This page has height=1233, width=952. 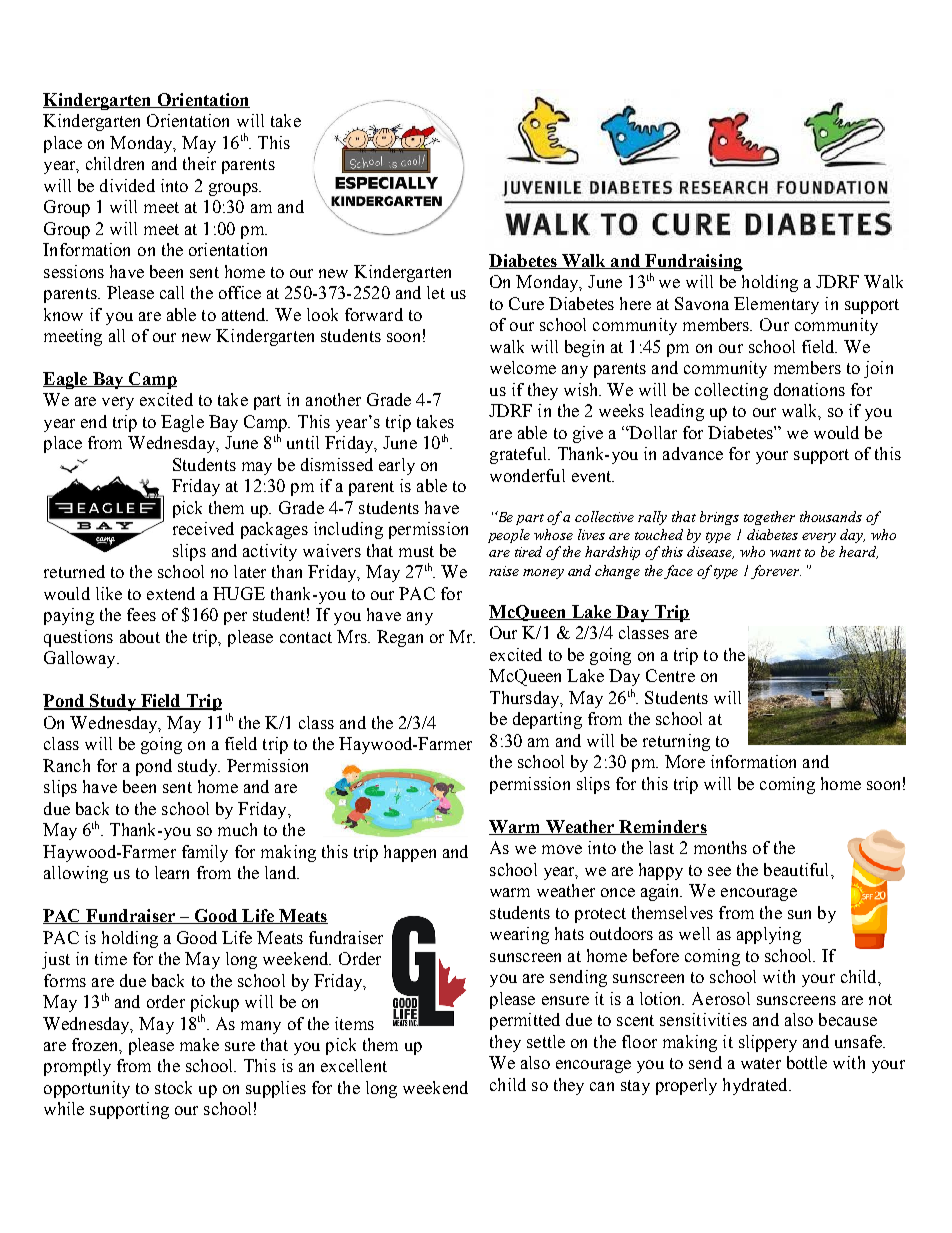 What do you see at coordinates (127, 185) in the page?
I see `divided` at bounding box center [127, 185].
